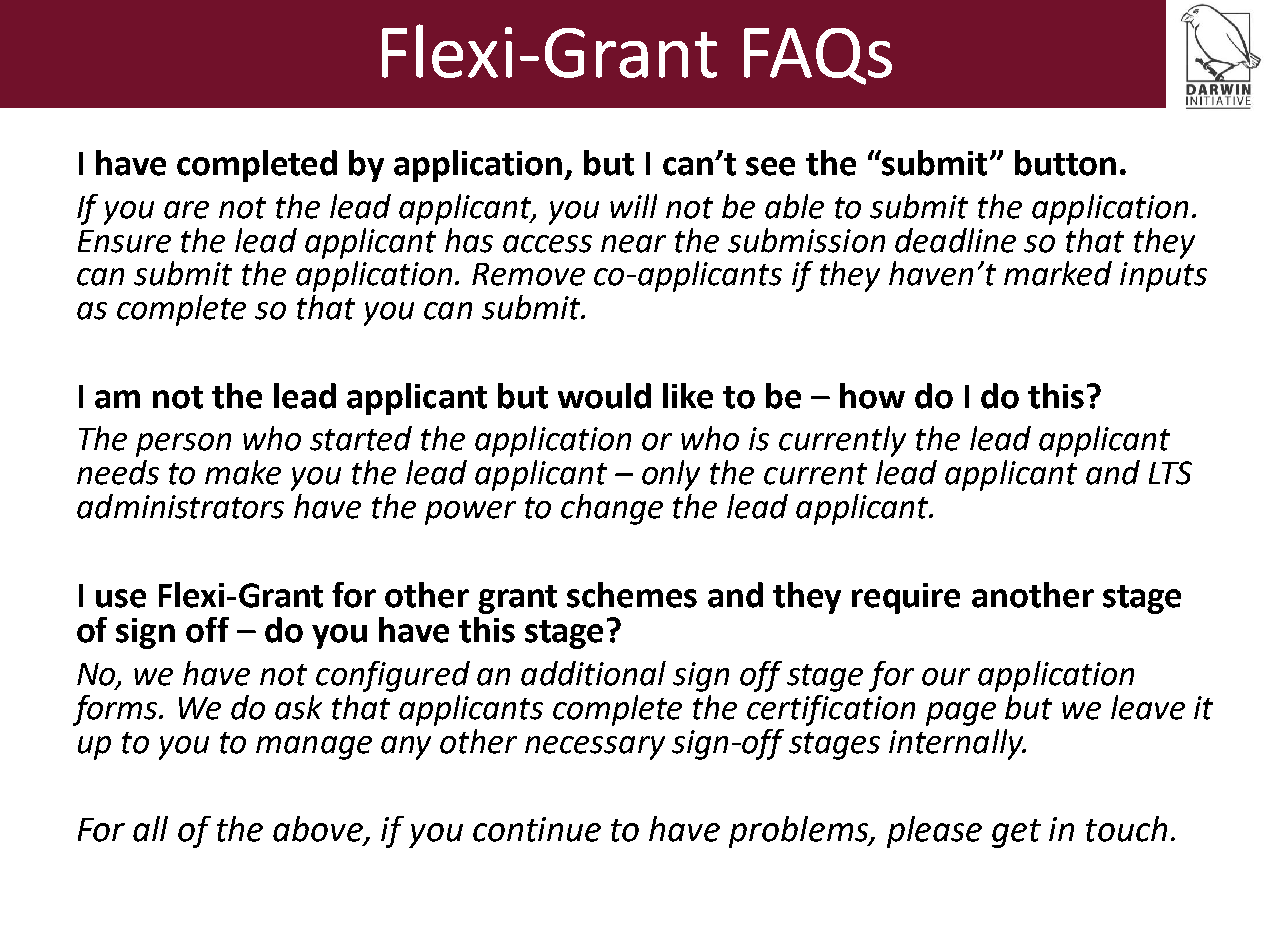 This page has width=1270, height=952. I want to click on deadline, so click(955, 240).
